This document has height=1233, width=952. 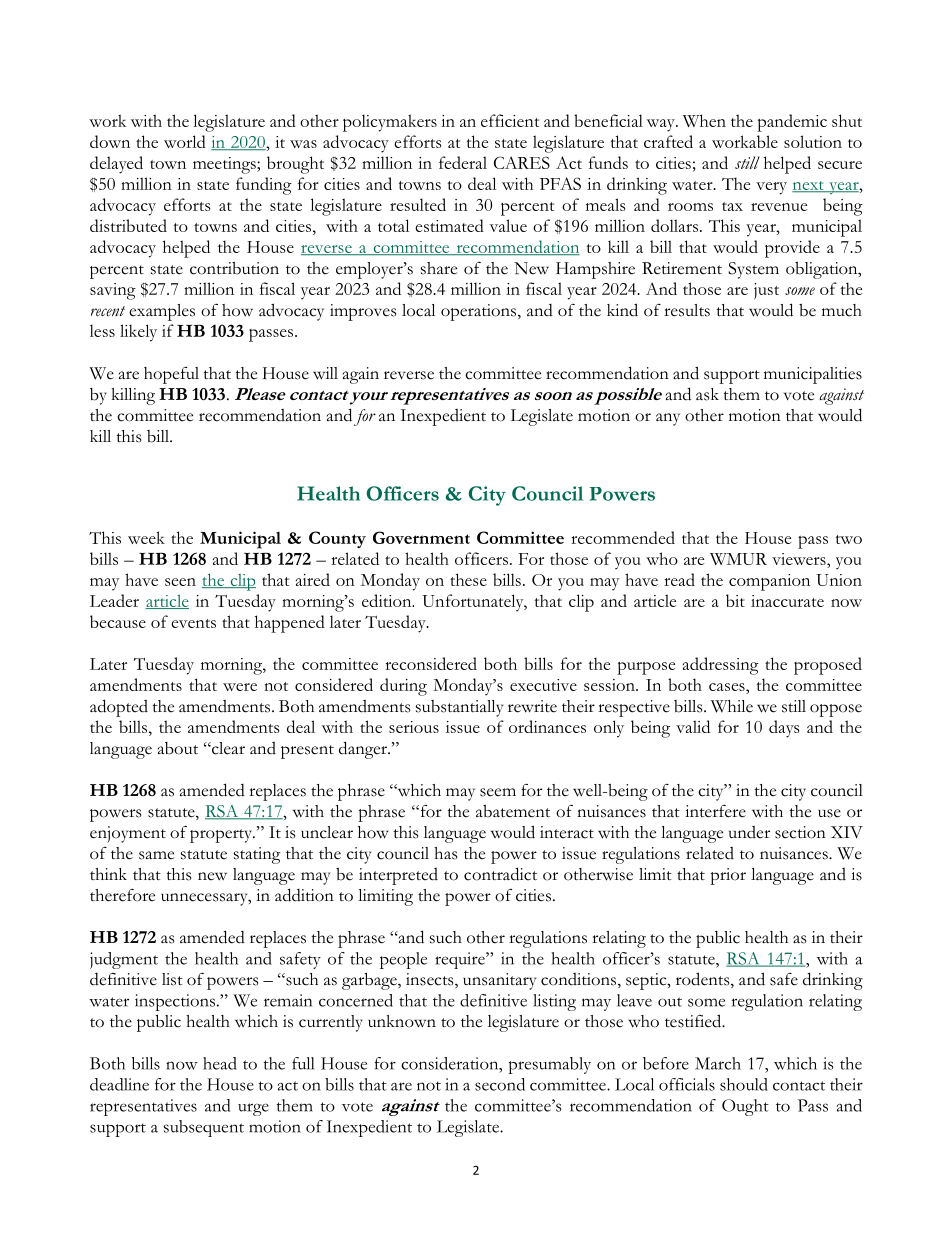 What do you see at coordinates (146, 537) in the document?
I see `week` at bounding box center [146, 537].
